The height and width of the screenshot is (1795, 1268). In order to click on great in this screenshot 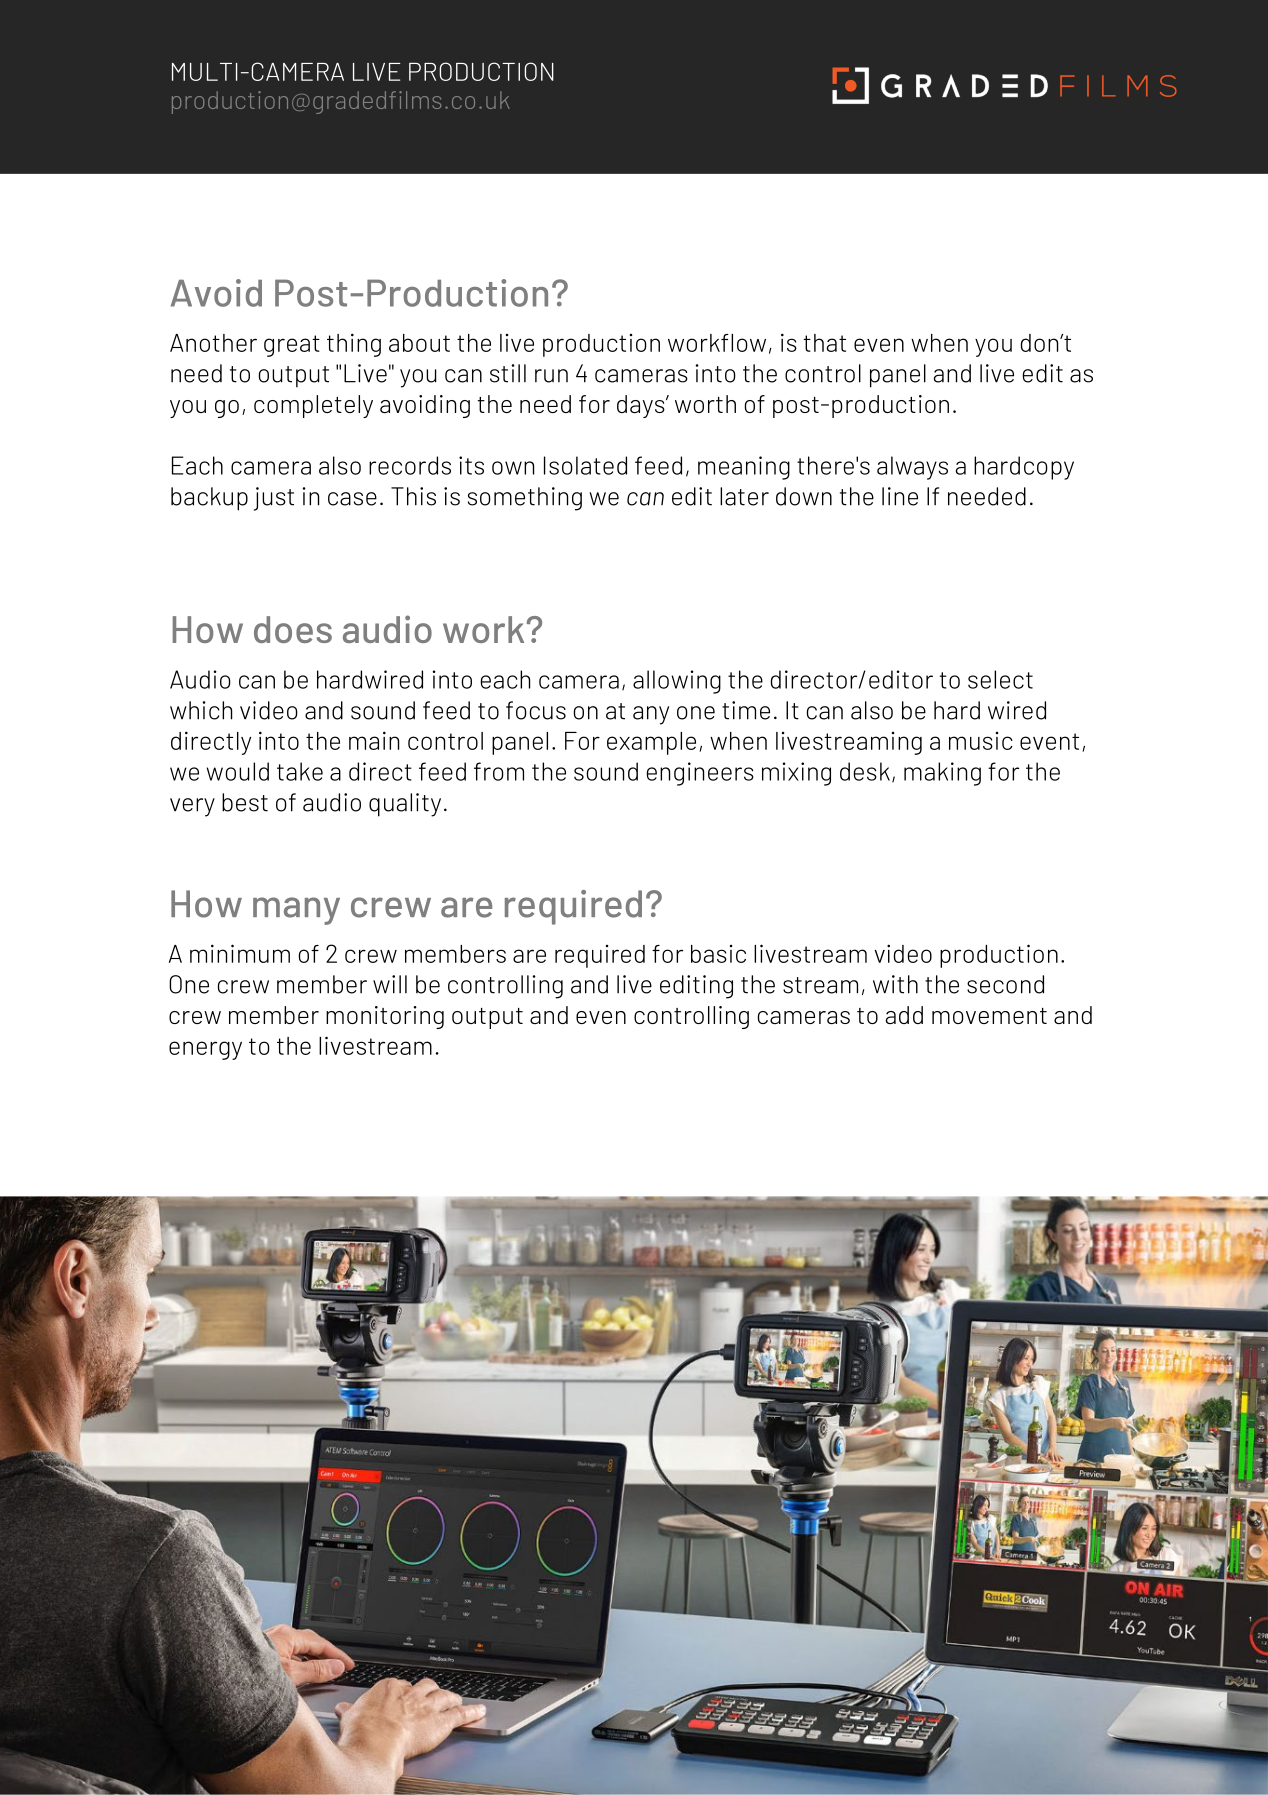, I will do `click(292, 346)`.
